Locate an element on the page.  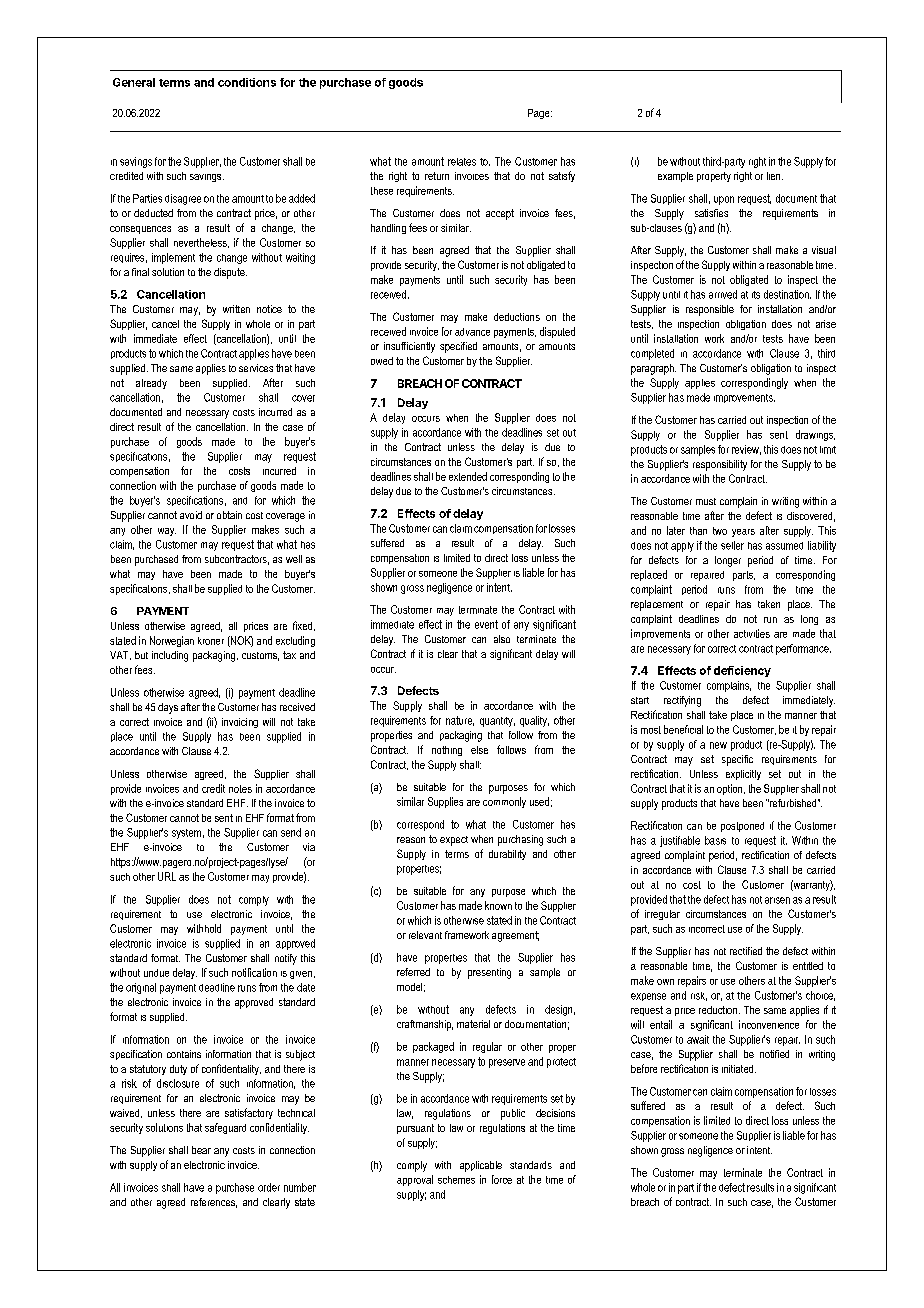
postponed is located at coordinates (742, 827).
